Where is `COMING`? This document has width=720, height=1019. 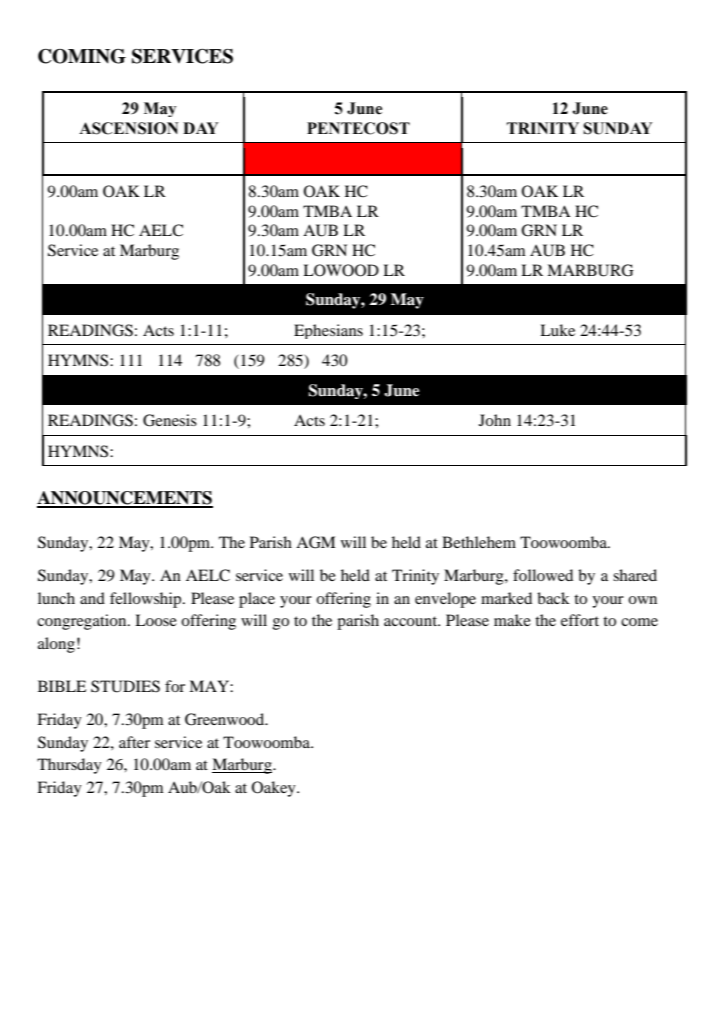
COMING is located at coordinates (82, 56).
